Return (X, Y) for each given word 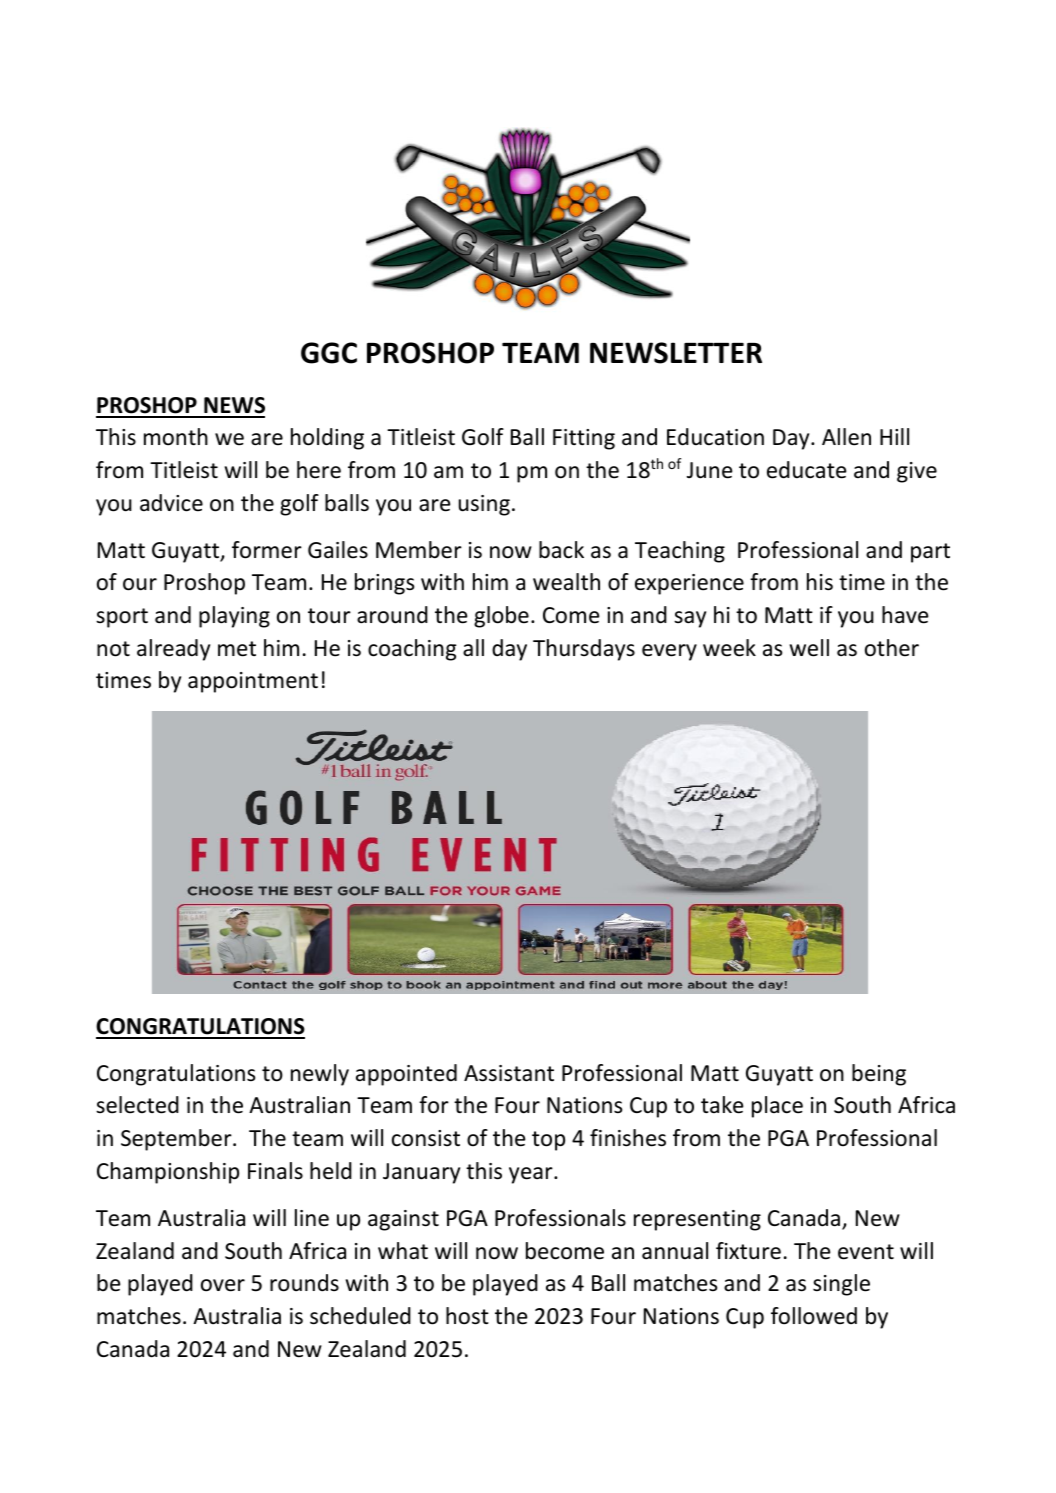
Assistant (509, 1073)
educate (807, 470)
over (223, 1285)
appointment (253, 682)
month (176, 437)
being (879, 1075)
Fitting (584, 439)
